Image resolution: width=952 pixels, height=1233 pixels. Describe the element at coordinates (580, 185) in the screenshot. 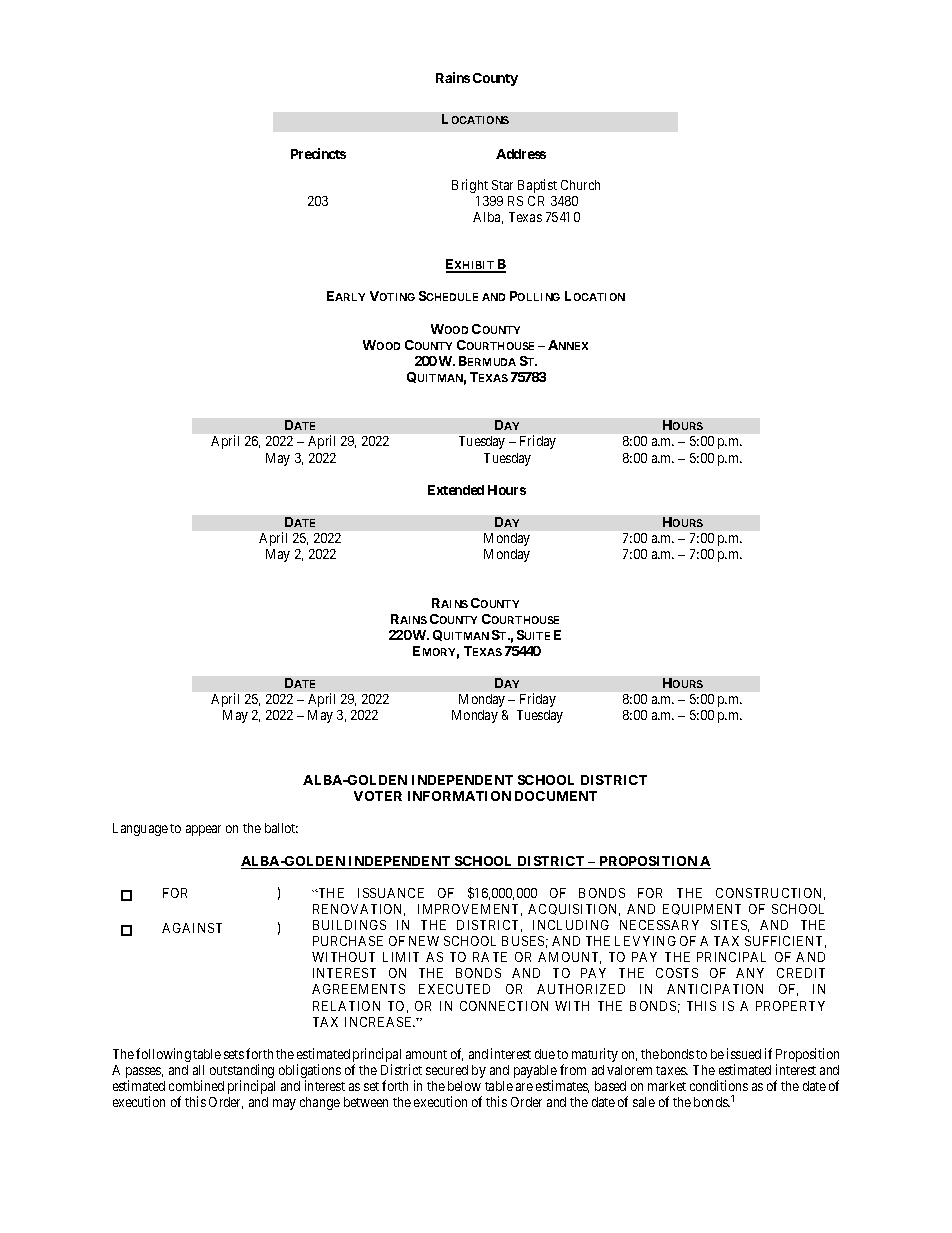

I see `Church` at that location.
